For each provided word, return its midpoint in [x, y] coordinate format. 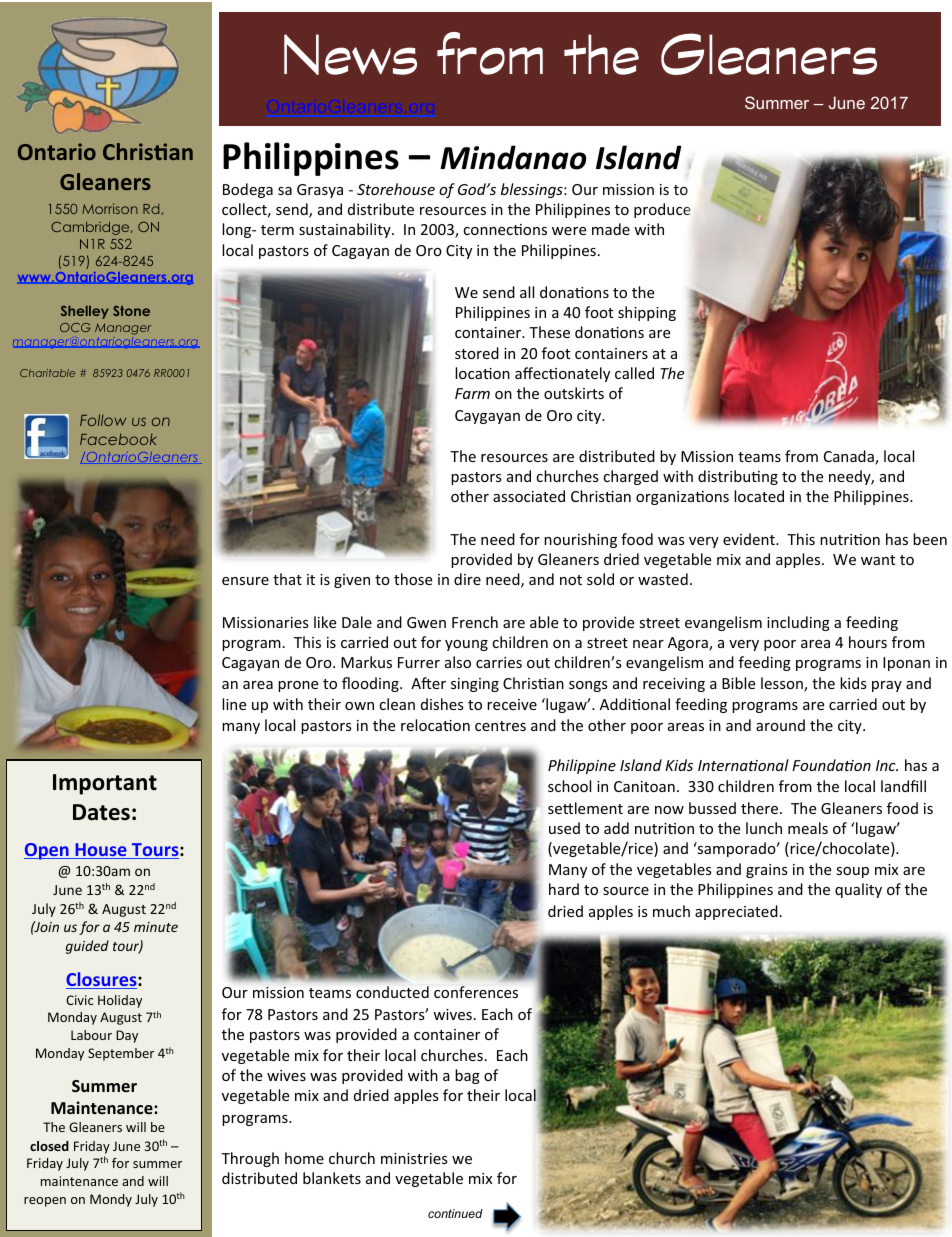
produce [662, 210]
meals [808, 828]
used [564, 828]
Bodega [248, 190]
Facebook [118, 439]
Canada [850, 457]
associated [529, 496]
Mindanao [513, 157]
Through [250, 1159]
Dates [101, 812]
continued [455, 1213]
